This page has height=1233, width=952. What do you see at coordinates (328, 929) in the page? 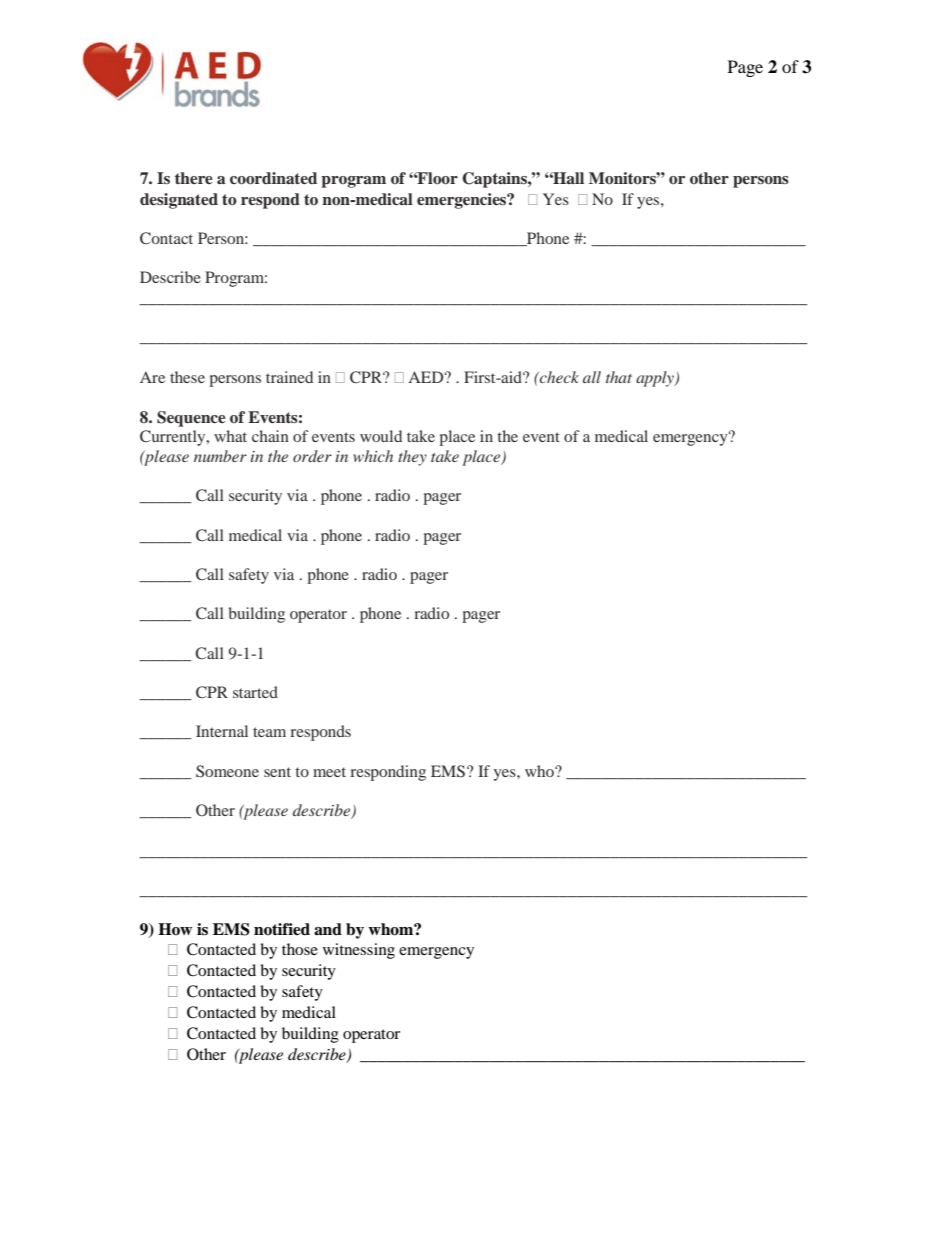
I see `and` at bounding box center [328, 929].
